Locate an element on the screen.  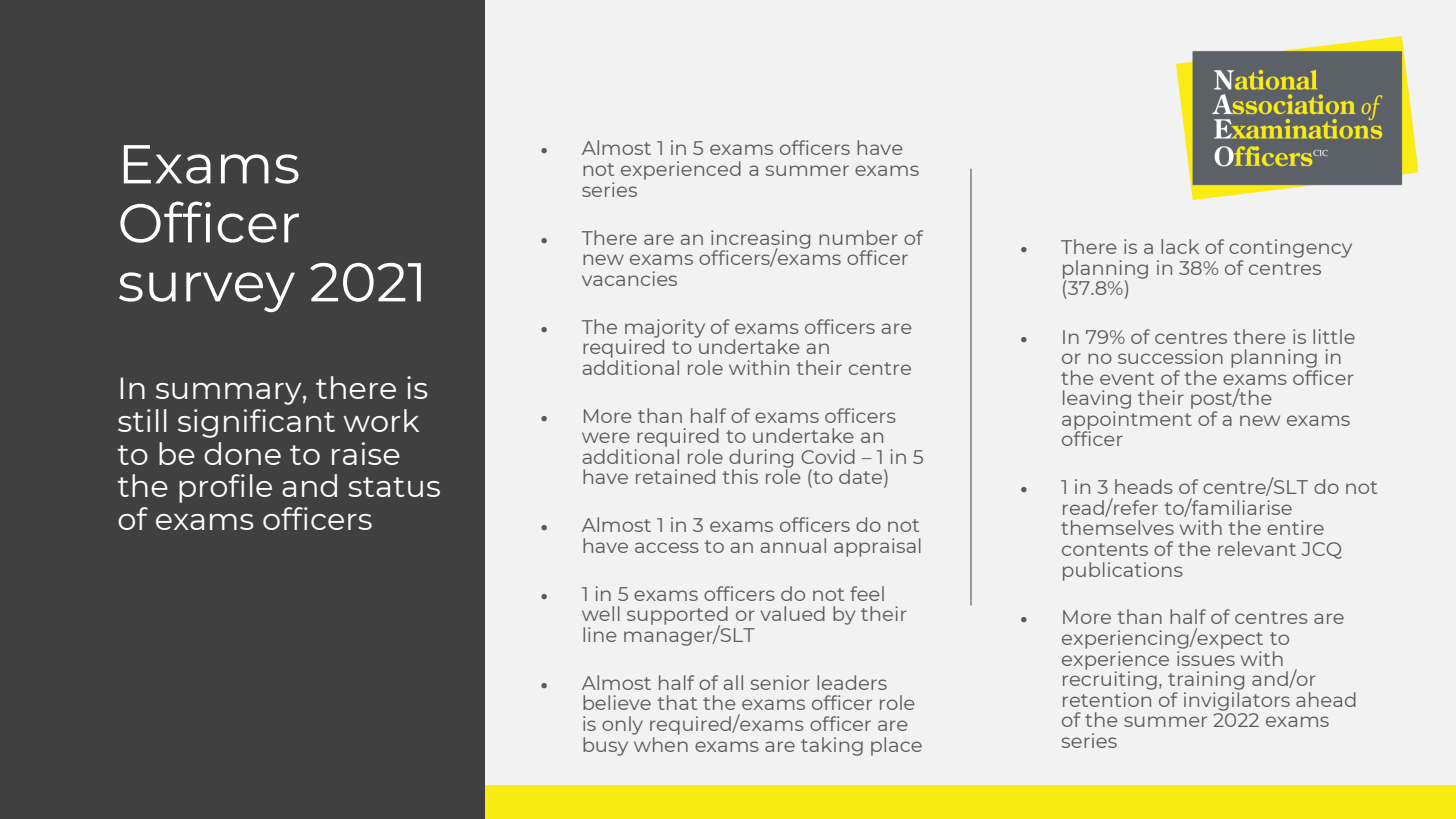
survey is located at coordinates (207, 292).
